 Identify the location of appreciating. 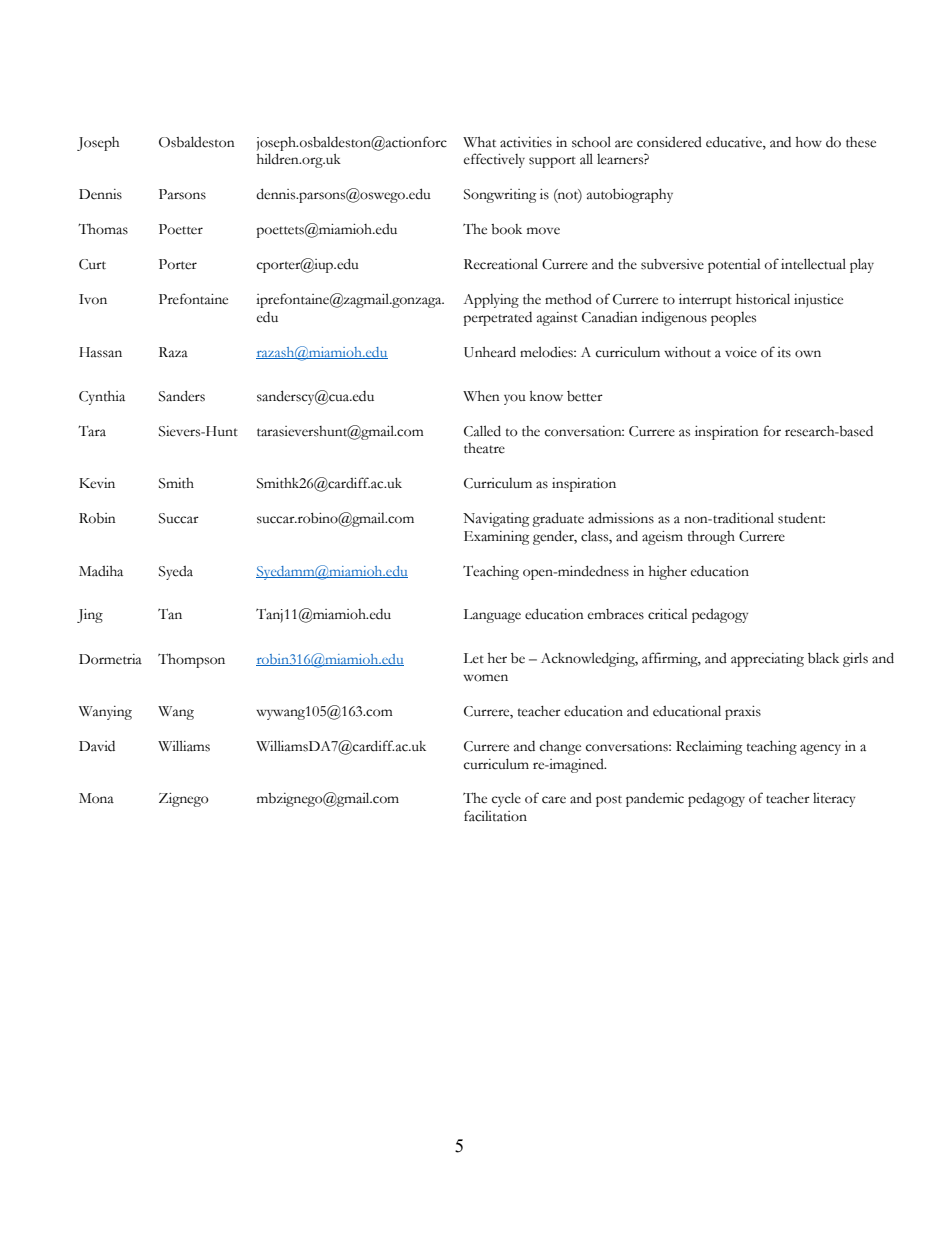
(767, 660).
